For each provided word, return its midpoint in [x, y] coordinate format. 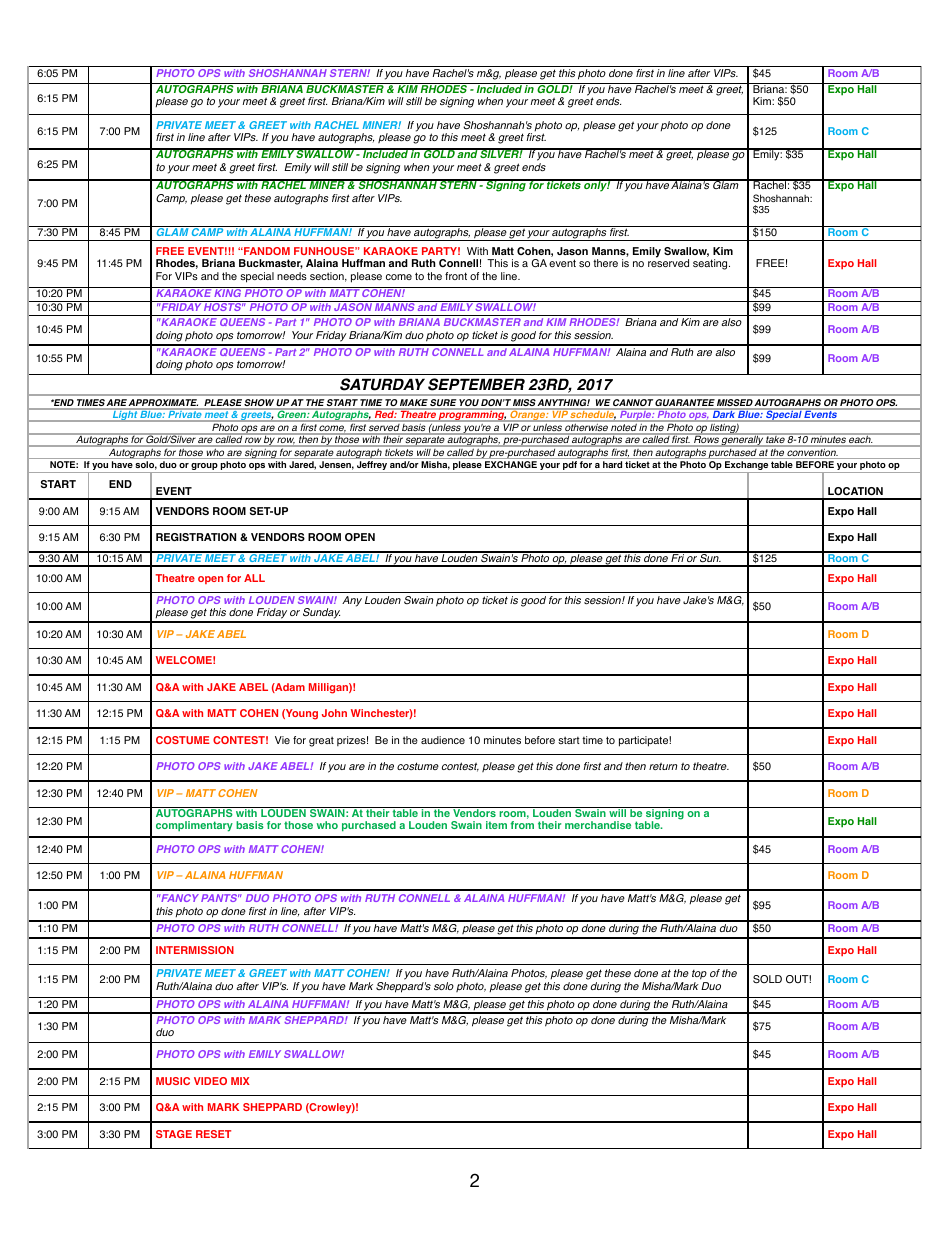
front [456, 276]
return [663, 766]
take [775, 439]
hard [612, 464]
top [699, 975]
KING [228, 292]
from [522, 825]
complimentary [194, 826]
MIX [240, 1081]
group [205, 468]
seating [711, 264]
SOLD [767, 979]
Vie [282, 740]
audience [443, 740]
